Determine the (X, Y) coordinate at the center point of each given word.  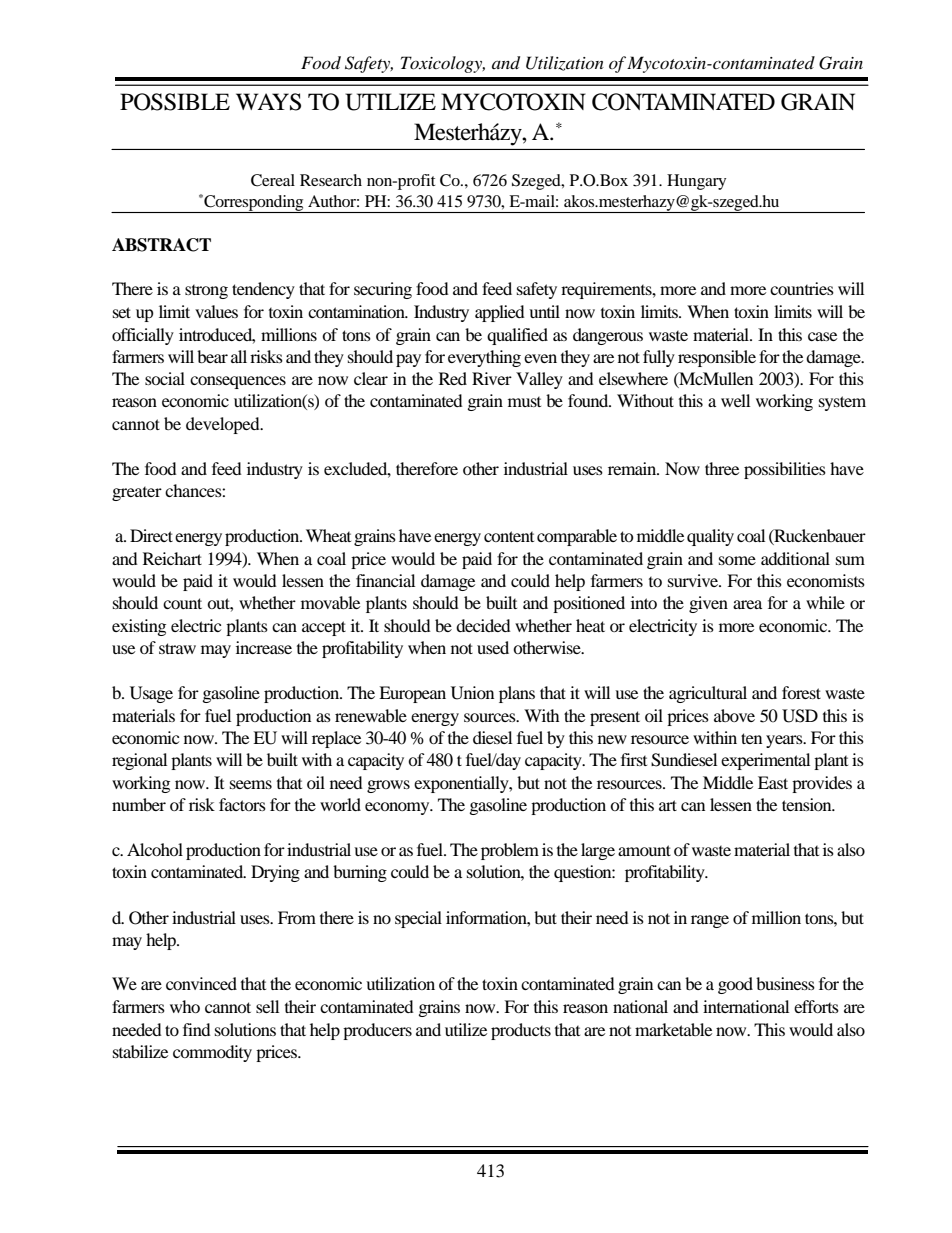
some (737, 560)
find (197, 1029)
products (521, 1031)
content (509, 536)
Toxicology (443, 64)
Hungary (696, 182)
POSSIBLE (175, 102)
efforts (816, 1006)
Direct (151, 535)
